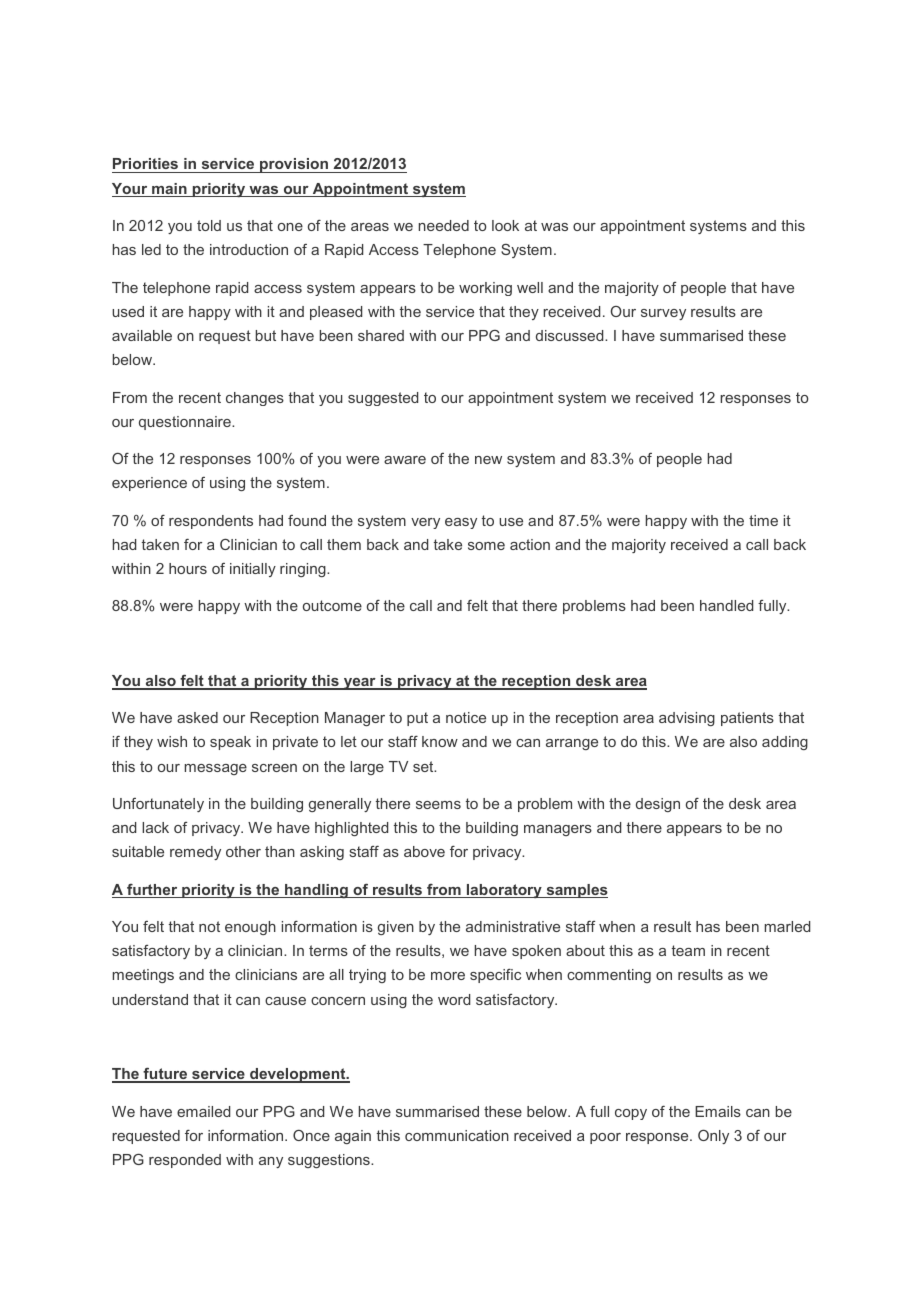 Image resolution: width=924 pixels, height=1308 pixels. What do you see at coordinates (169, 190) in the screenshot?
I see `main` at bounding box center [169, 190].
